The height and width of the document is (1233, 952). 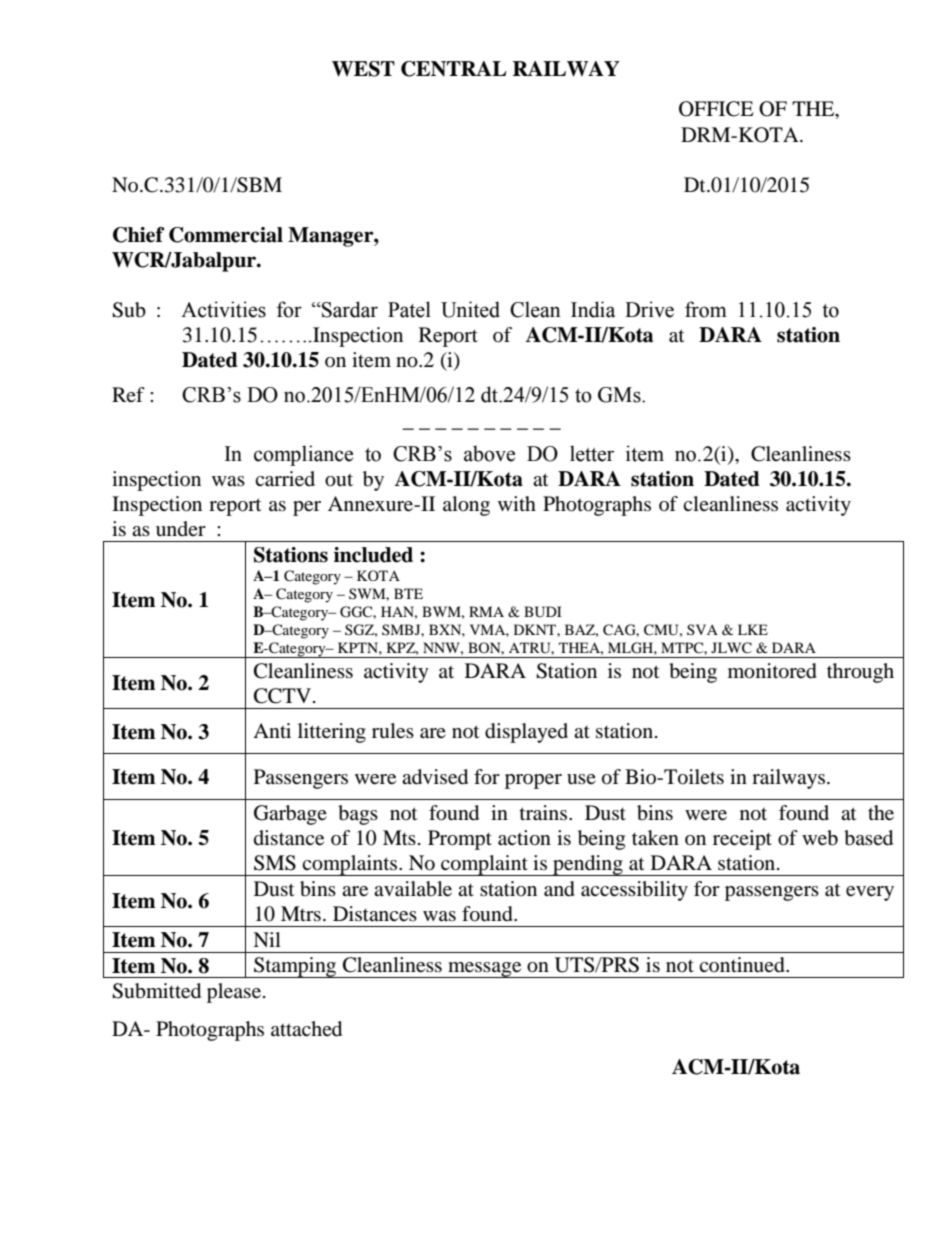 I want to click on CENTRAL, so click(x=454, y=69).
